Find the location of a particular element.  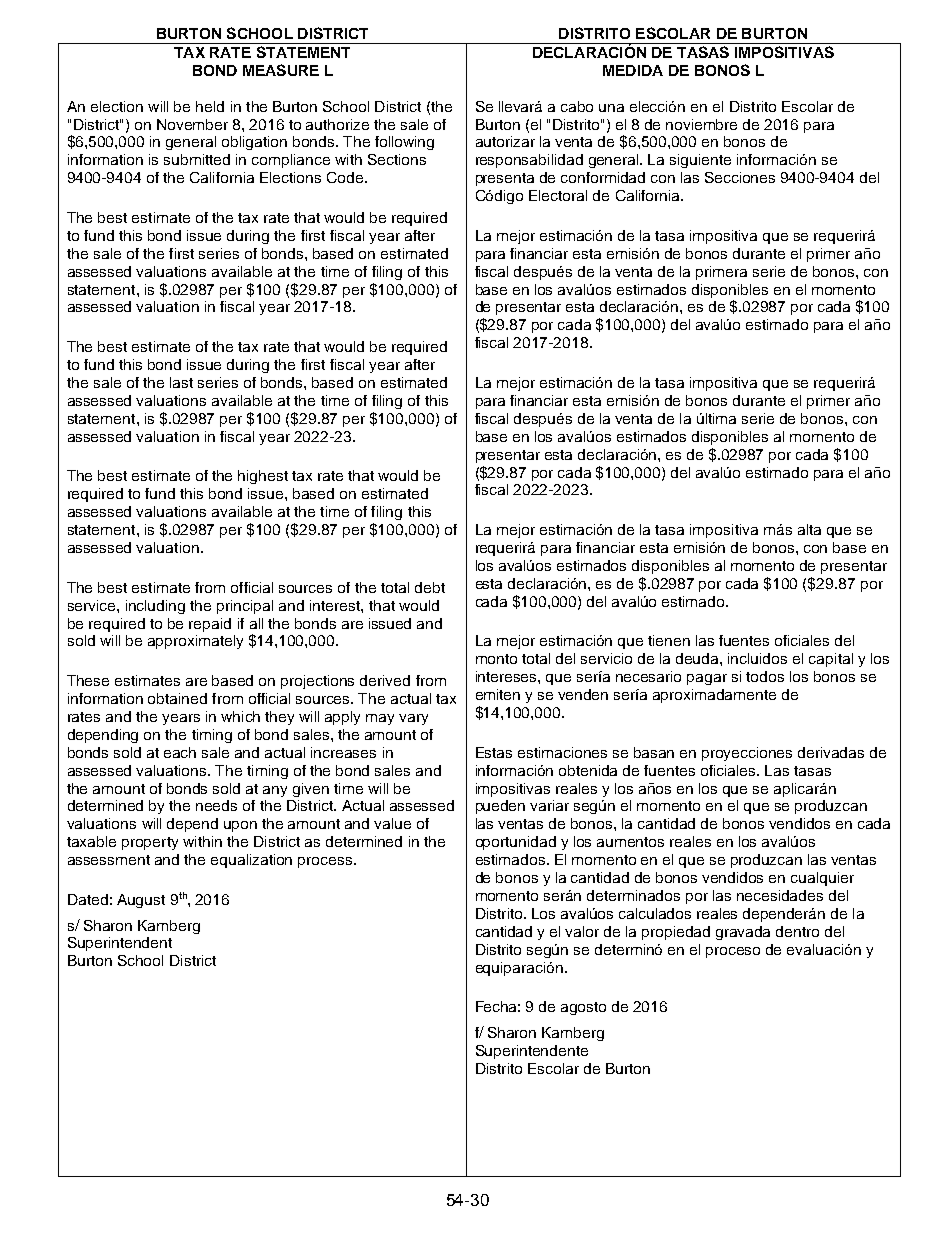

including is located at coordinates (155, 607).
